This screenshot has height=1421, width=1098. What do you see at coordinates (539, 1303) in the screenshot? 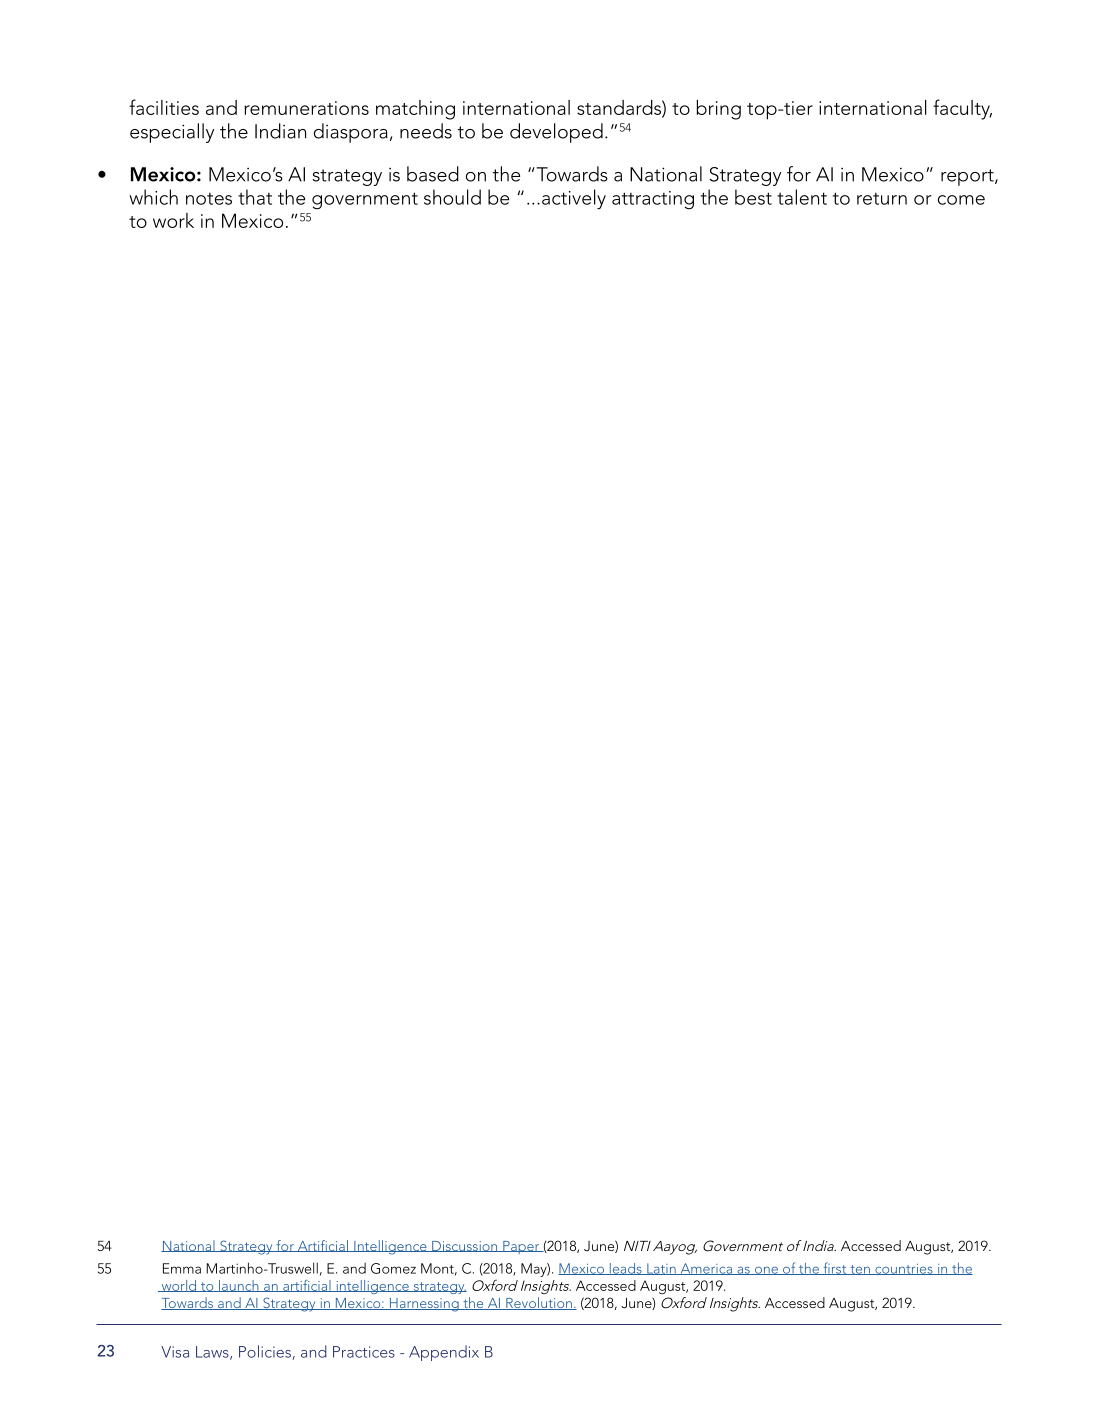
I see `Revolution` at bounding box center [539, 1303].
